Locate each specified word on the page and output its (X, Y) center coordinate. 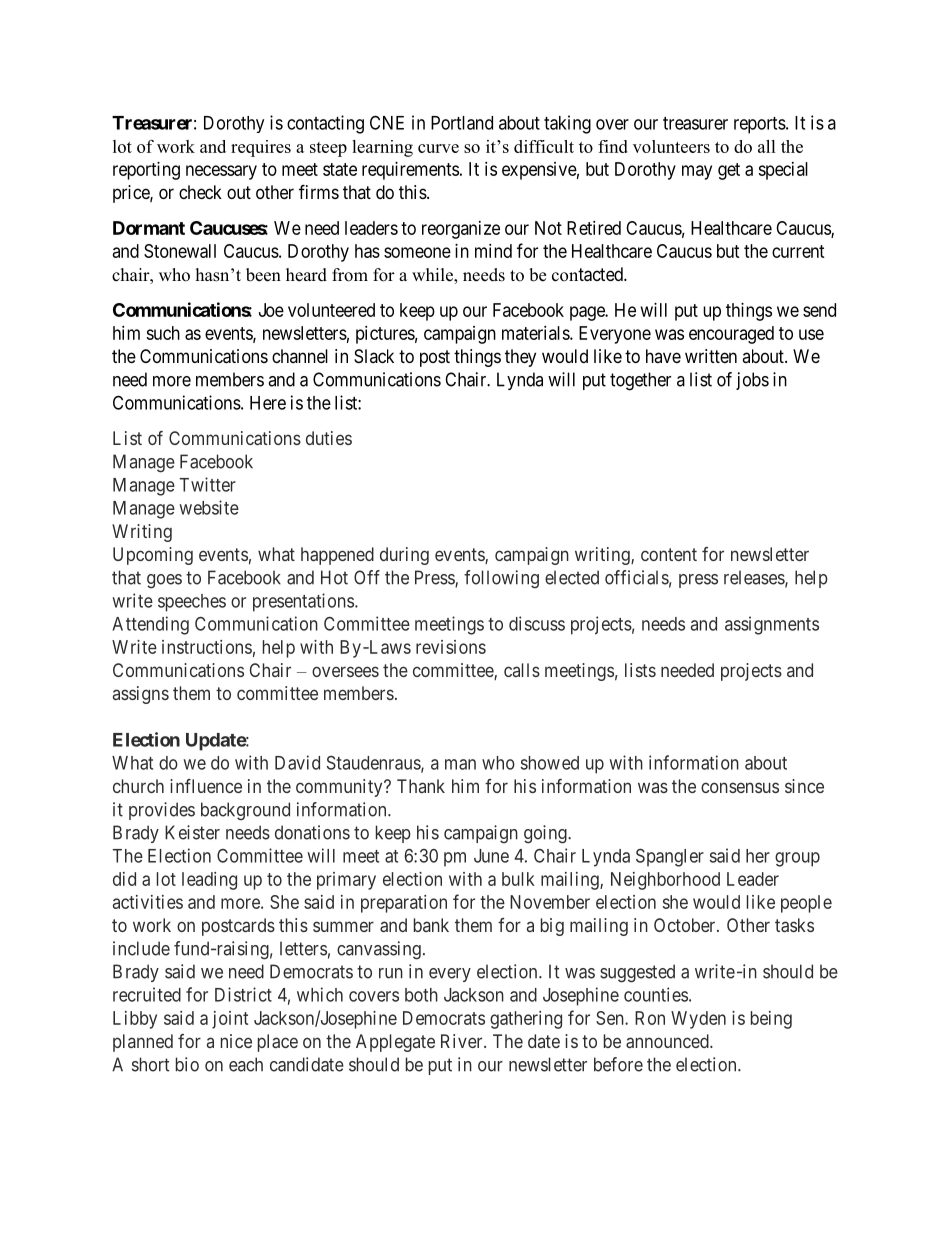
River (463, 1041)
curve (438, 148)
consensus (740, 787)
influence (206, 786)
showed (550, 763)
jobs (752, 381)
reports (760, 125)
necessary (221, 172)
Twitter (208, 484)
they (520, 358)
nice (236, 1041)
